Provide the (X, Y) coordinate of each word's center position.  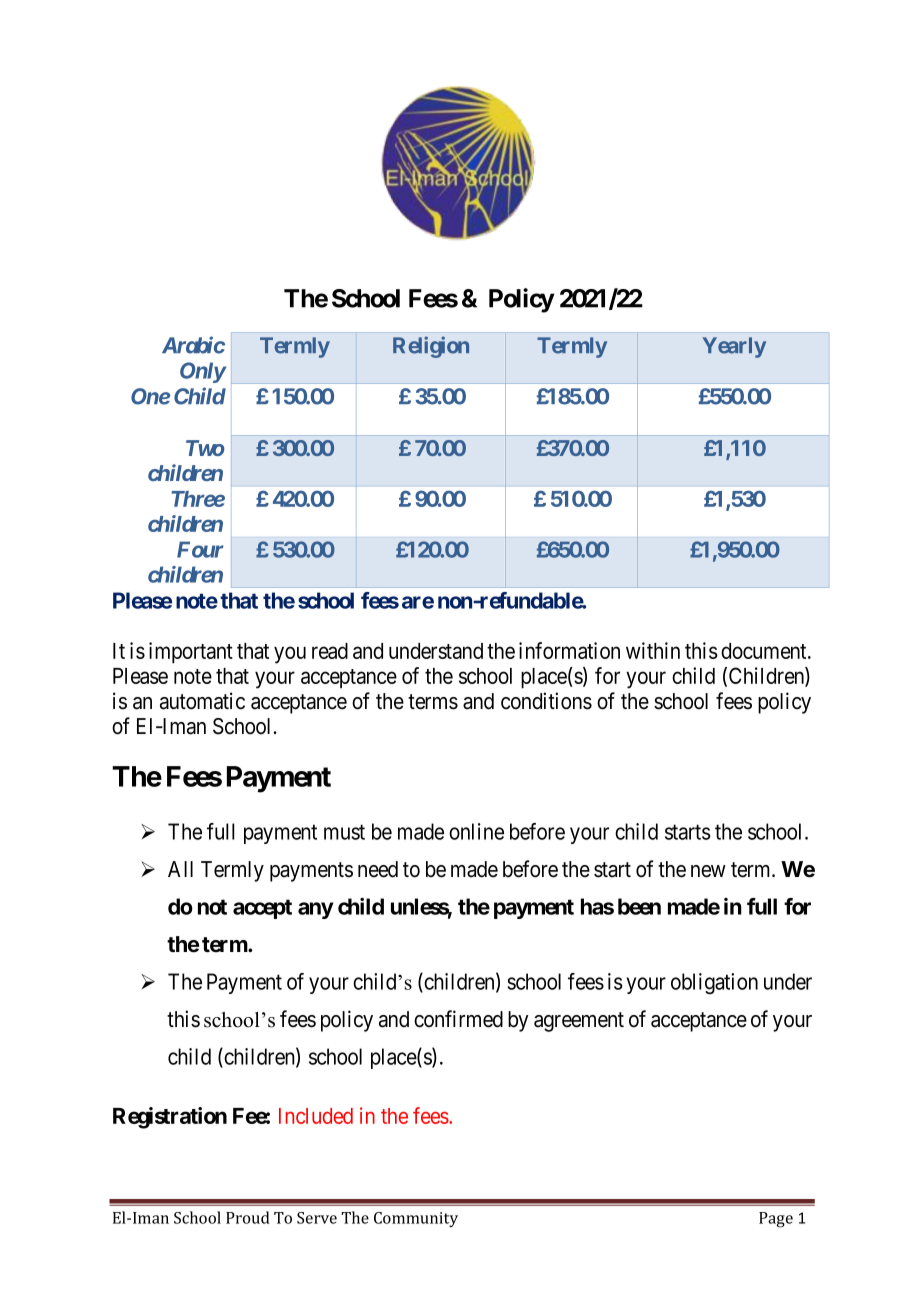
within (653, 650)
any (315, 910)
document (765, 651)
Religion (431, 347)
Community (416, 1219)
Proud (248, 1217)
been (639, 906)
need (378, 869)
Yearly (734, 347)
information (569, 650)
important (191, 653)
